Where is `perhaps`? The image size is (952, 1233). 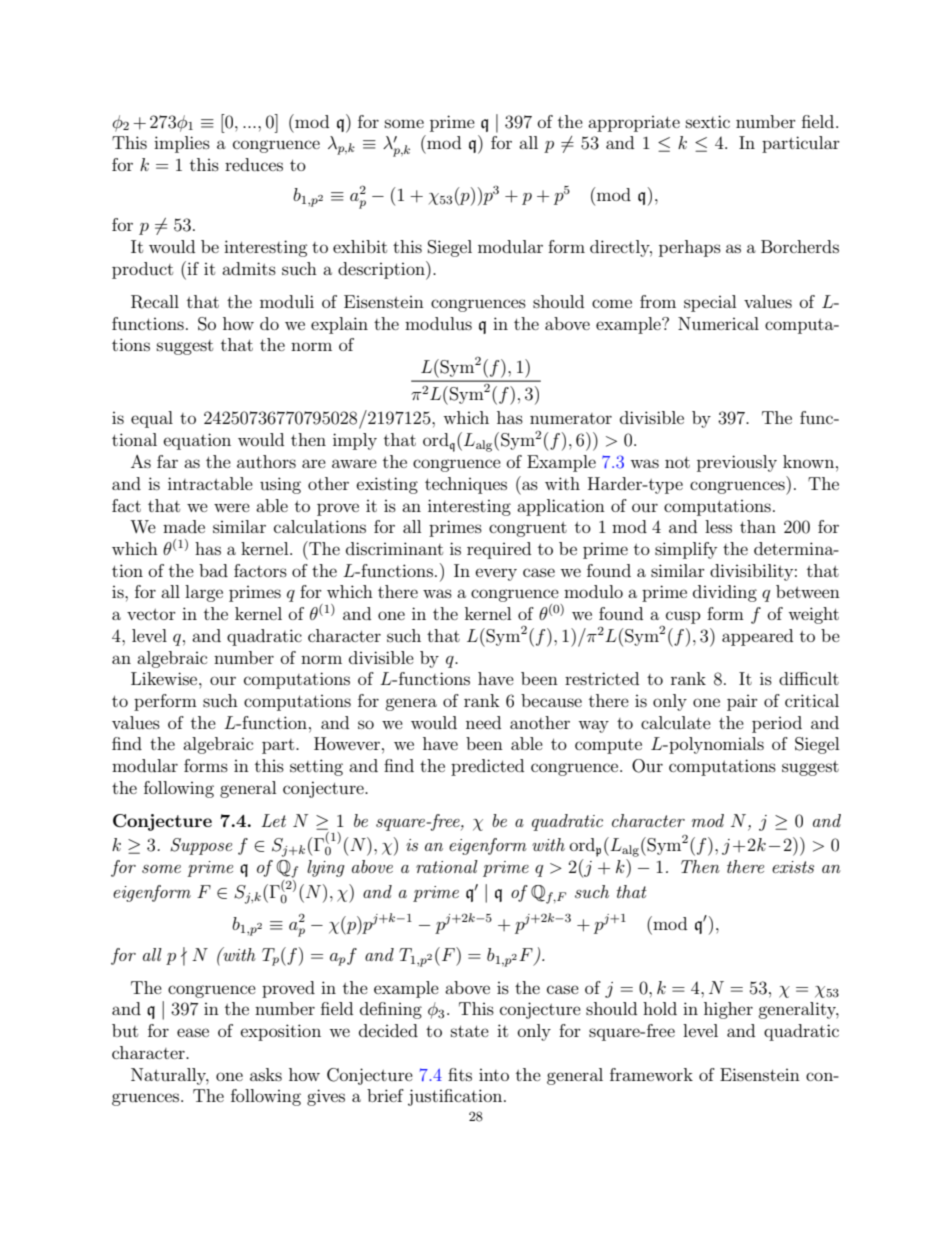
perhaps is located at coordinates (690, 248).
